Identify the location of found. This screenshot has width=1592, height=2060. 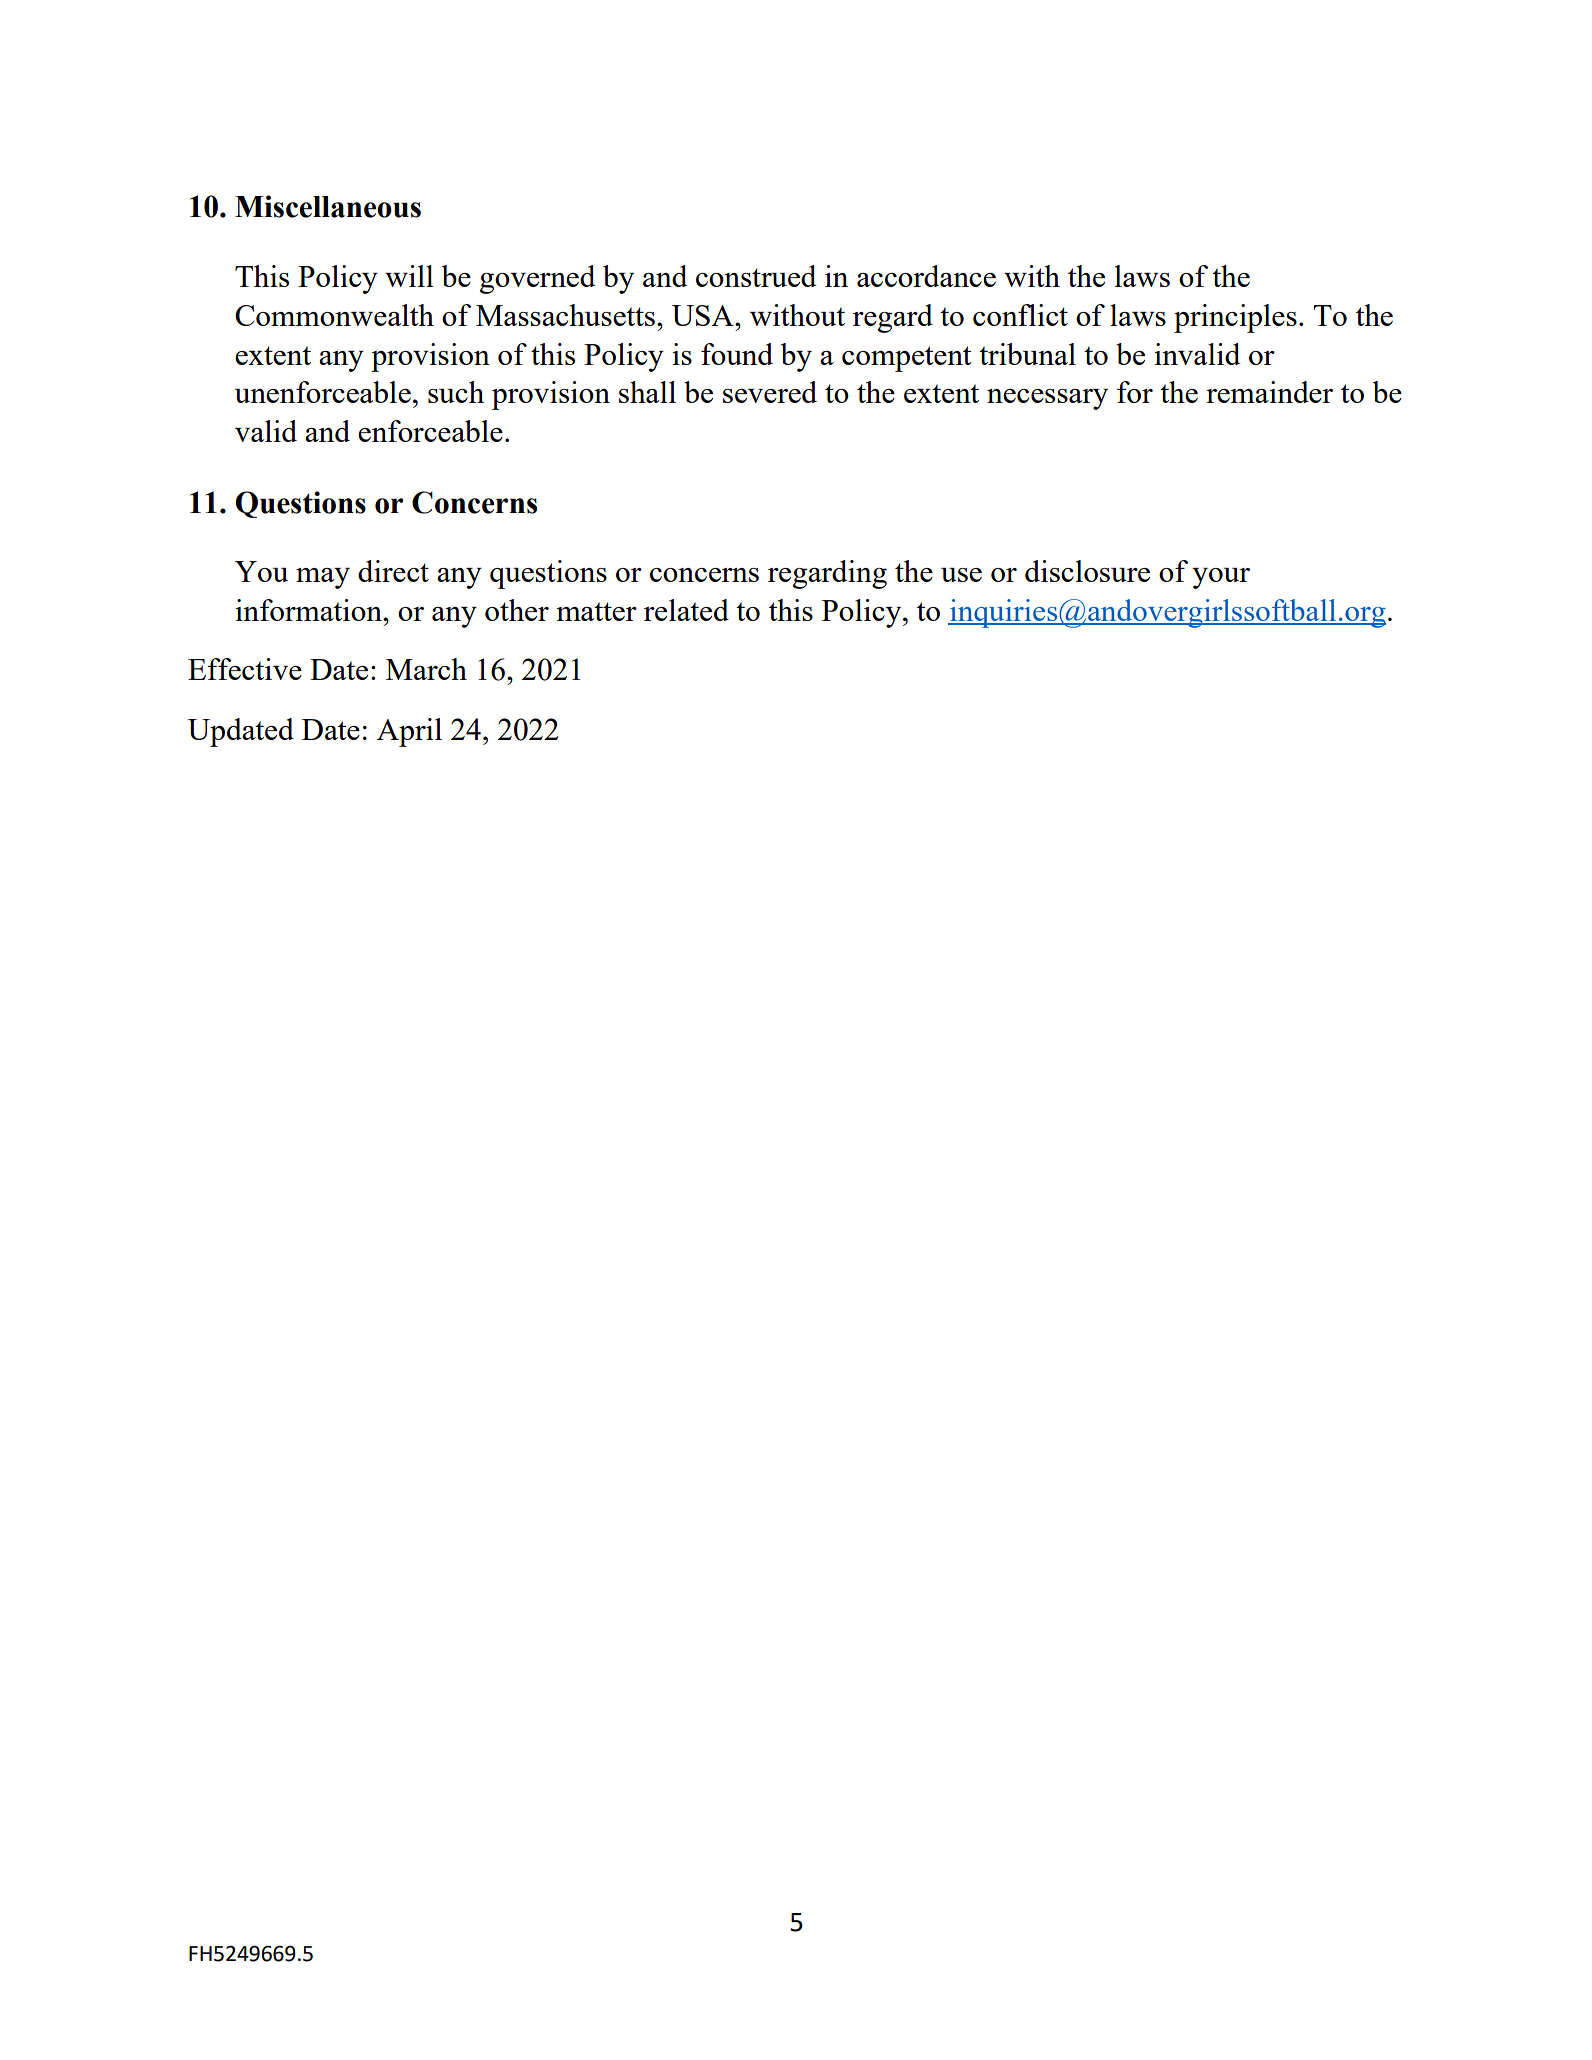
(737, 354).
